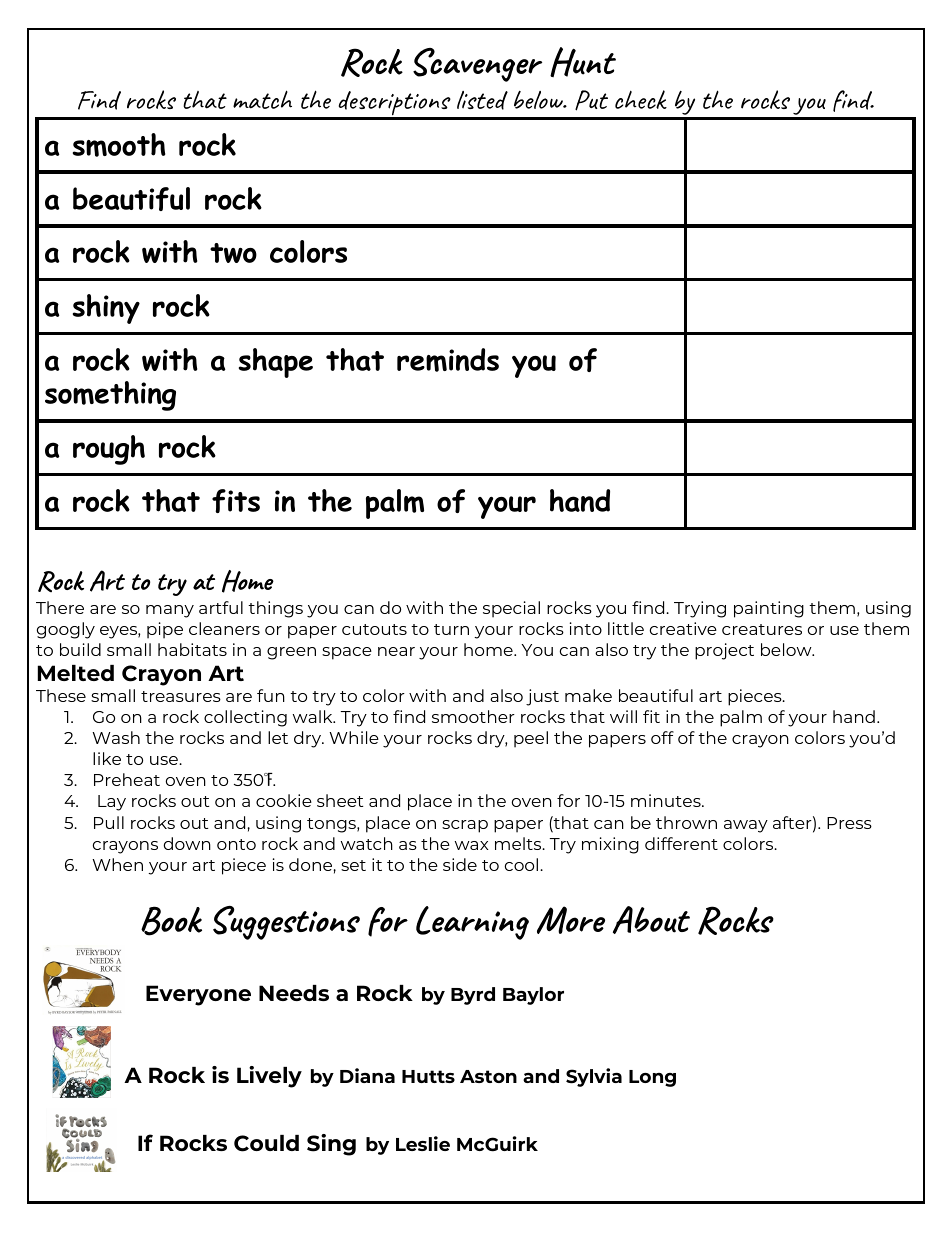 Image resolution: width=952 pixels, height=1233 pixels. What do you see at coordinates (187, 843) in the screenshot?
I see `down` at bounding box center [187, 843].
